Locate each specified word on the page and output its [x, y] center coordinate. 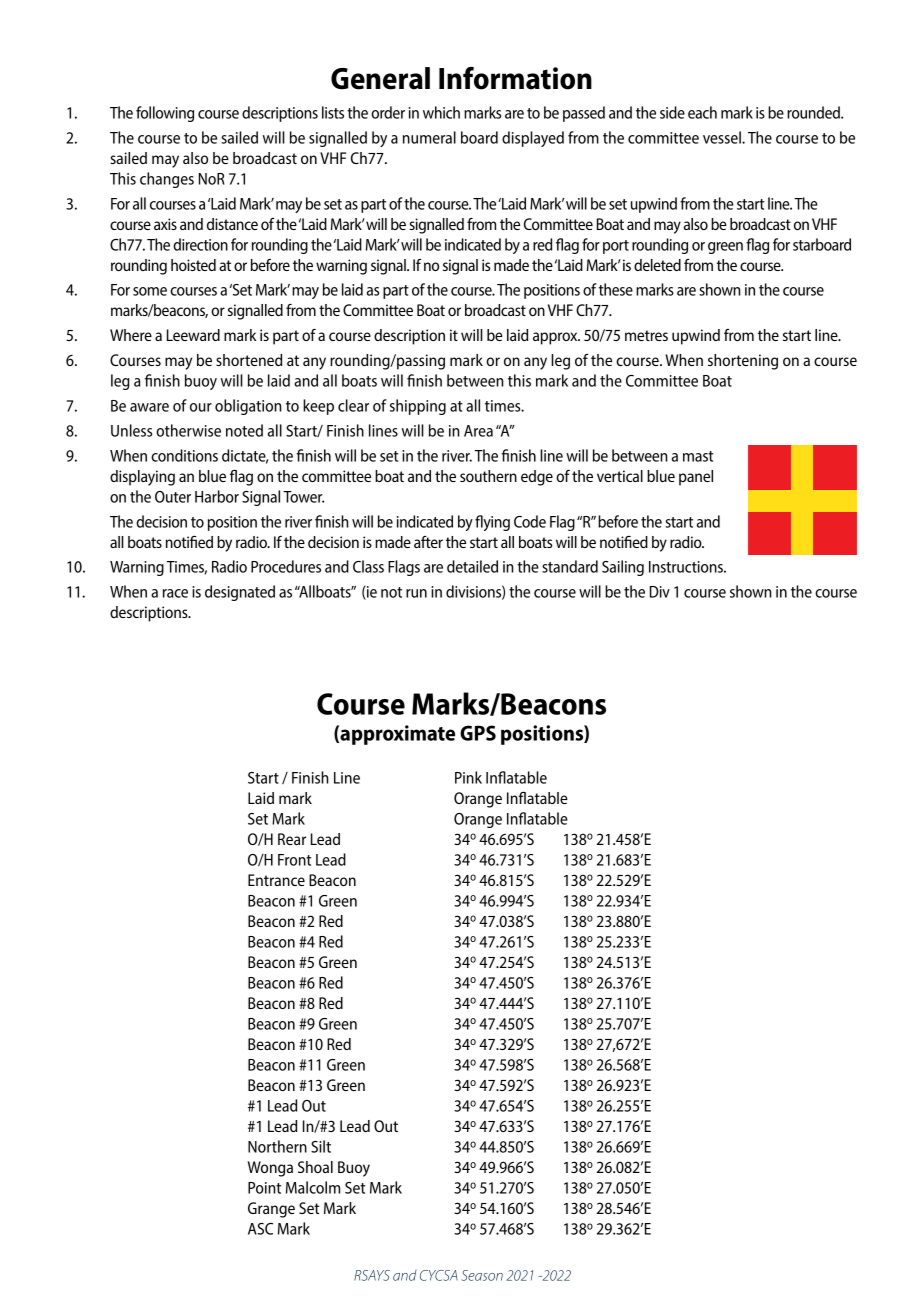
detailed [472, 566]
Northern [277, 1146]
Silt [321, 1146]
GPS [478, 733]
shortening [743, 362]
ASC [260, 1229]
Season [482, 1275]
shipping [418, 407]
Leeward [193, 335]
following [165, 114]
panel [696, 478]
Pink [468, 777]
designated [240, 593]
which [441, 112]
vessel [723, 137]
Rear [292, 839]
